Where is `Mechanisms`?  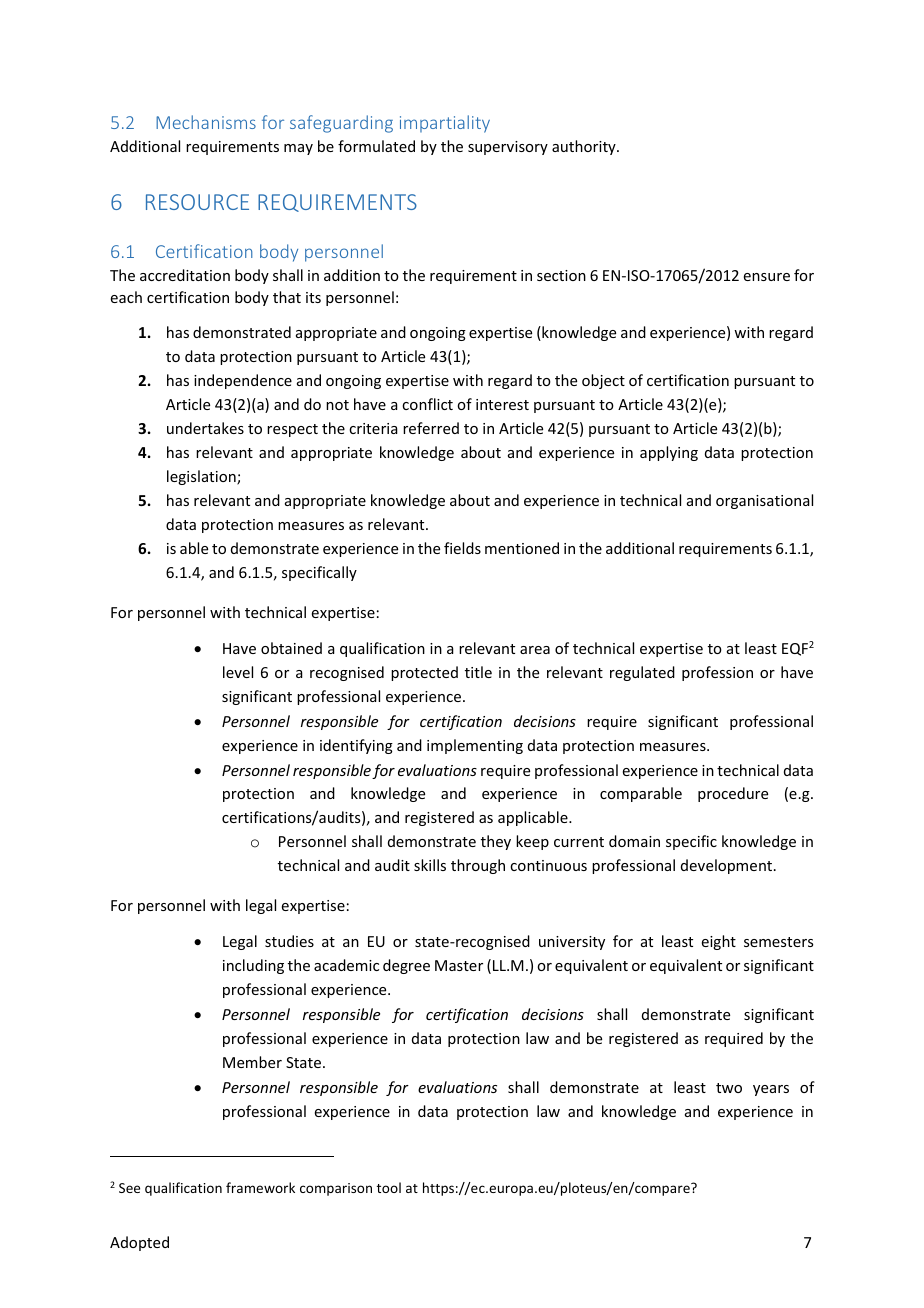
Mechanisms is located at coordinates (206, 122).
